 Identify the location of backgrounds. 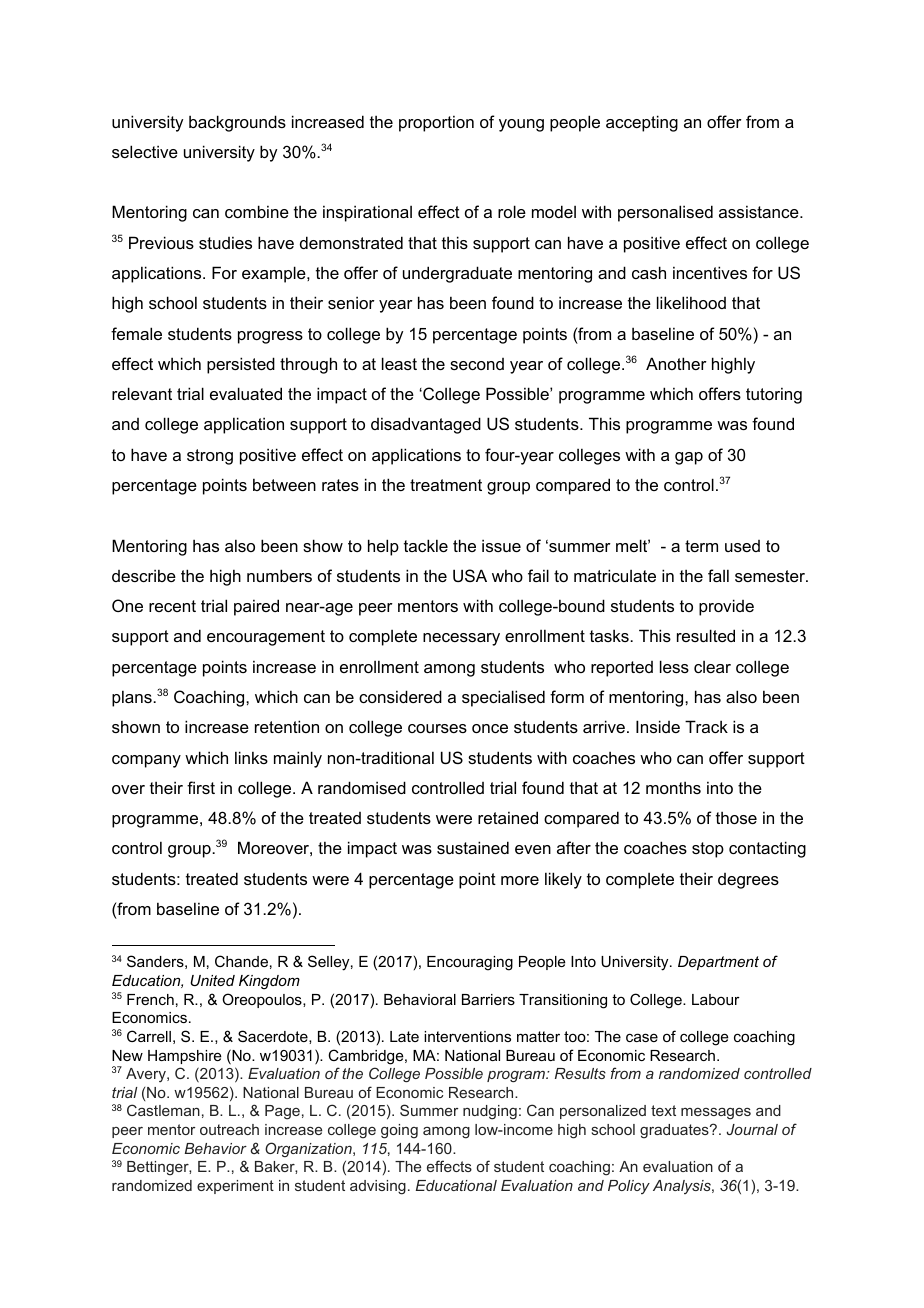
(237, 123).
